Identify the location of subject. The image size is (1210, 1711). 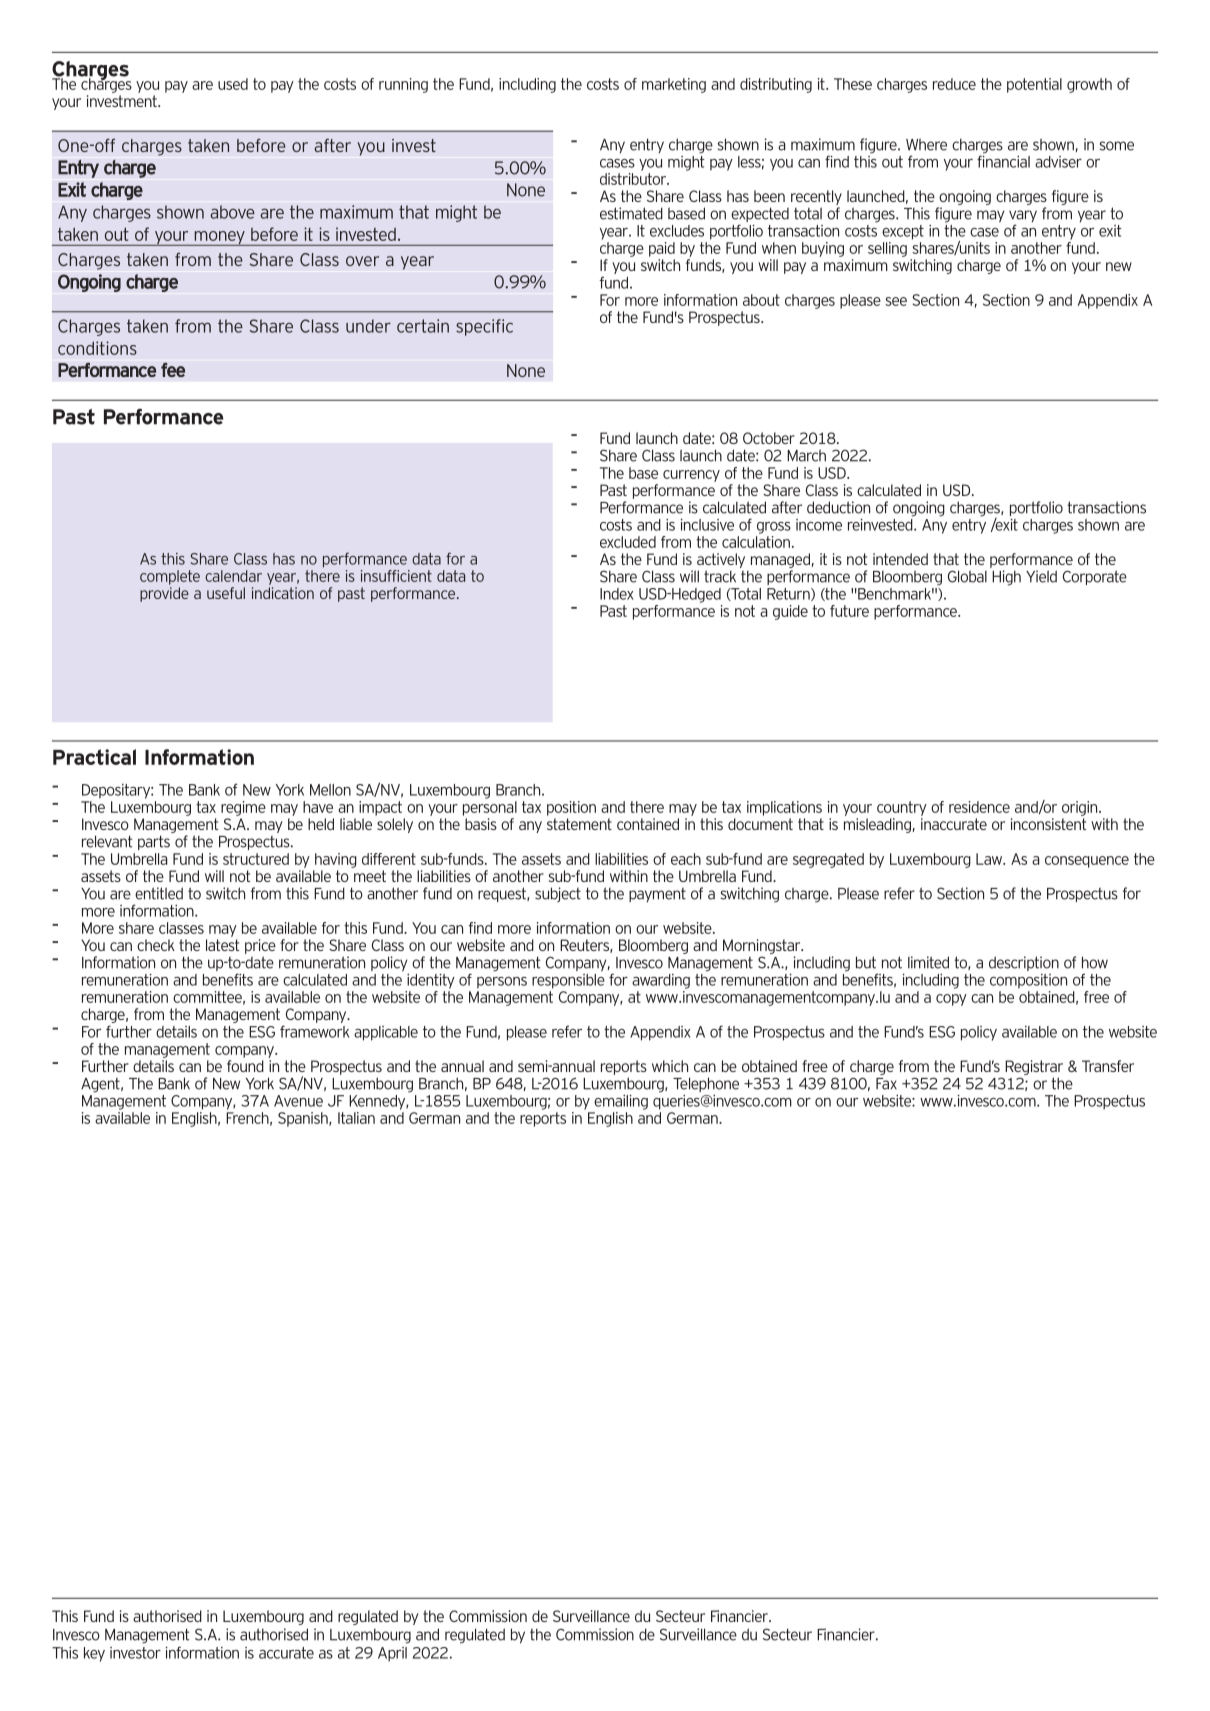
(558, 894).
